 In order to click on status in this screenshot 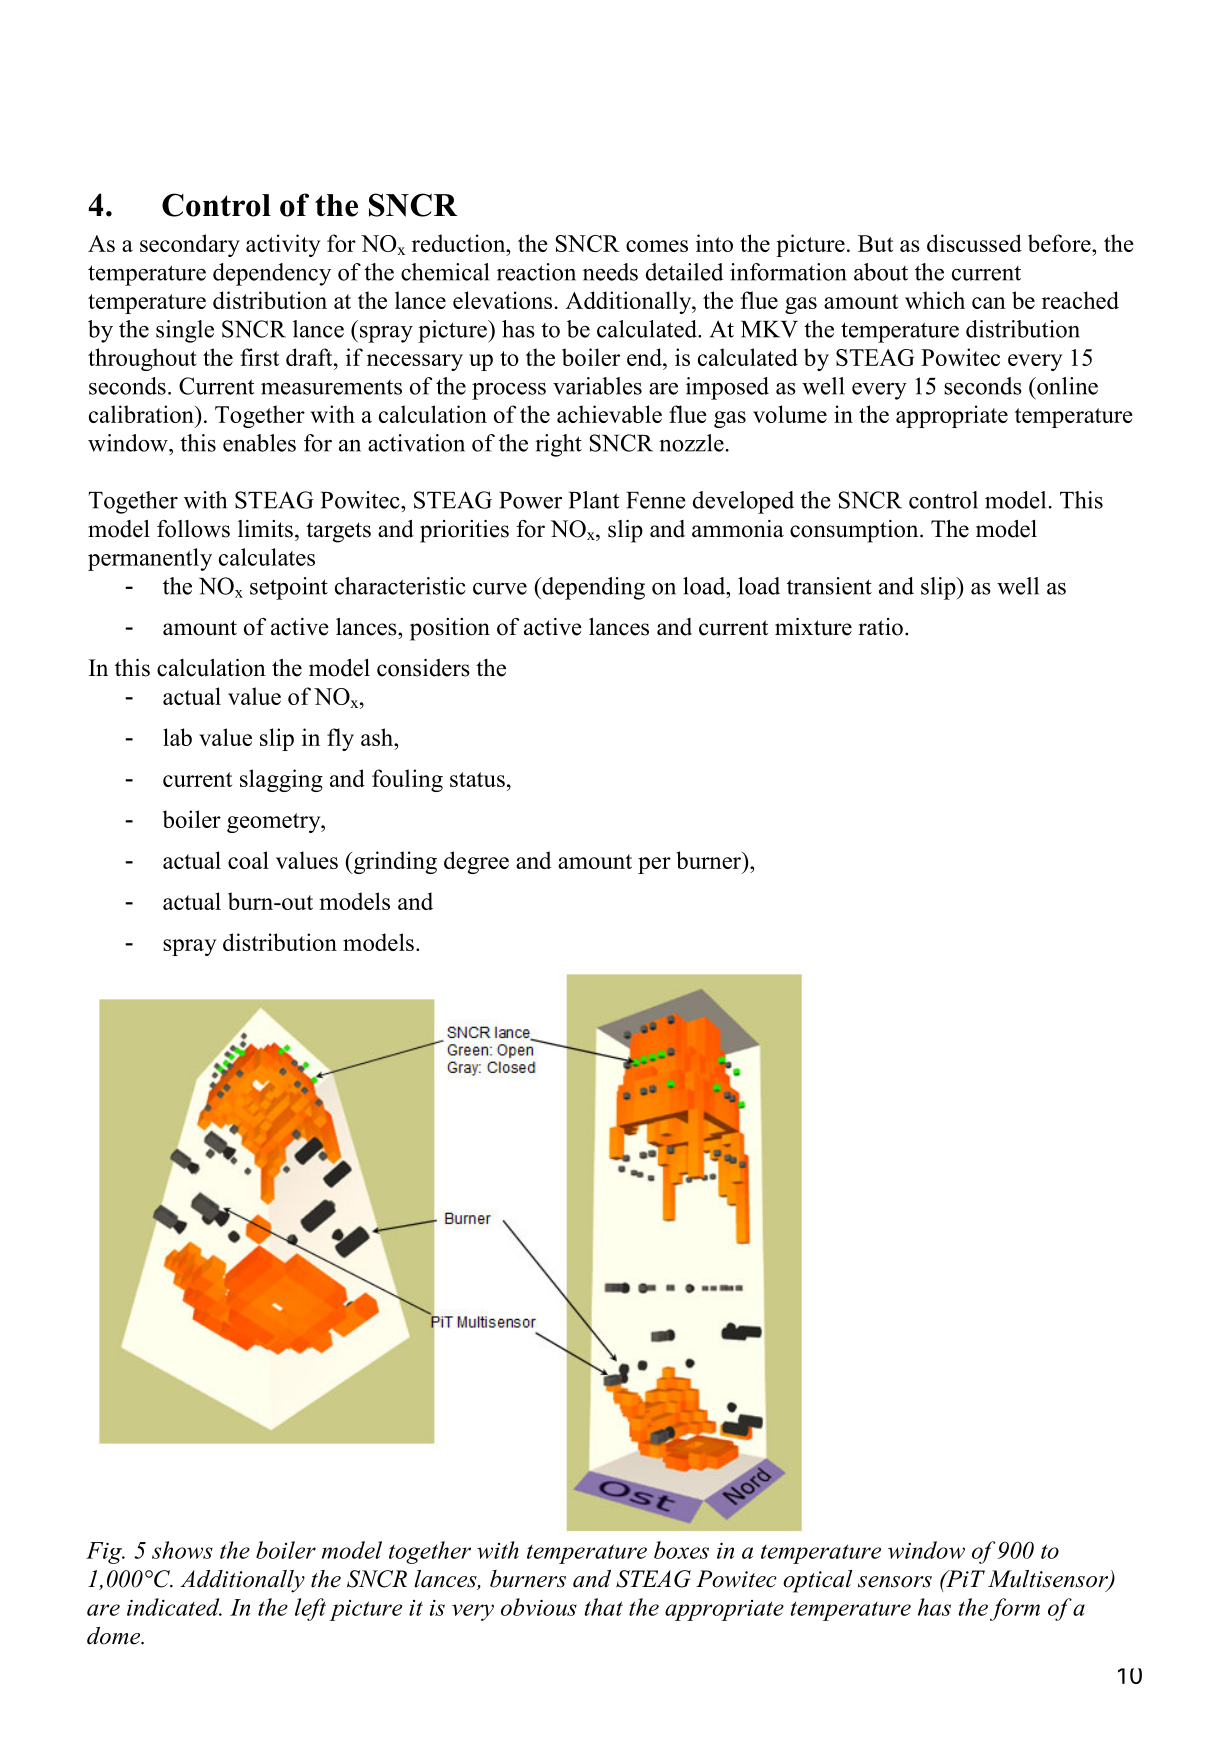, I will do `click(477, 779)`.
